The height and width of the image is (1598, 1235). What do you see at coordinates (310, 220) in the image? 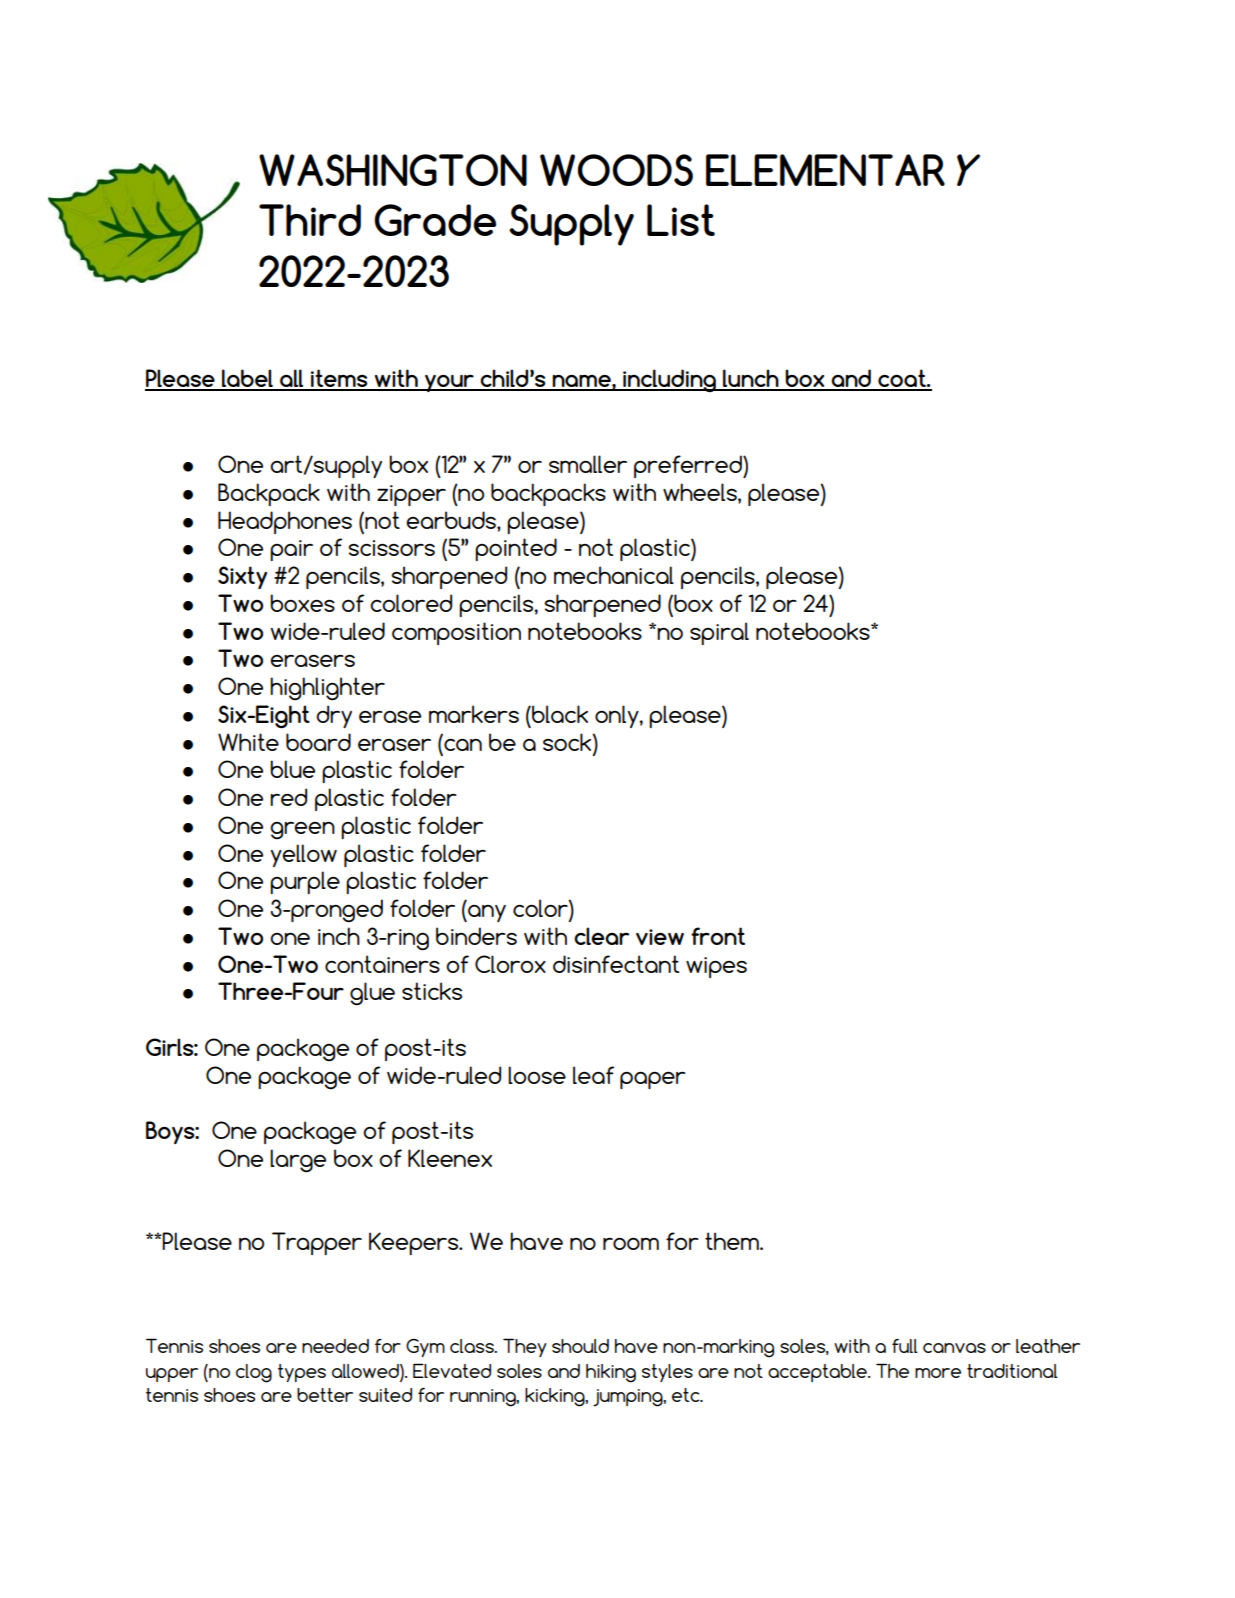
I see `Third` at bounding box center [310, 220].
